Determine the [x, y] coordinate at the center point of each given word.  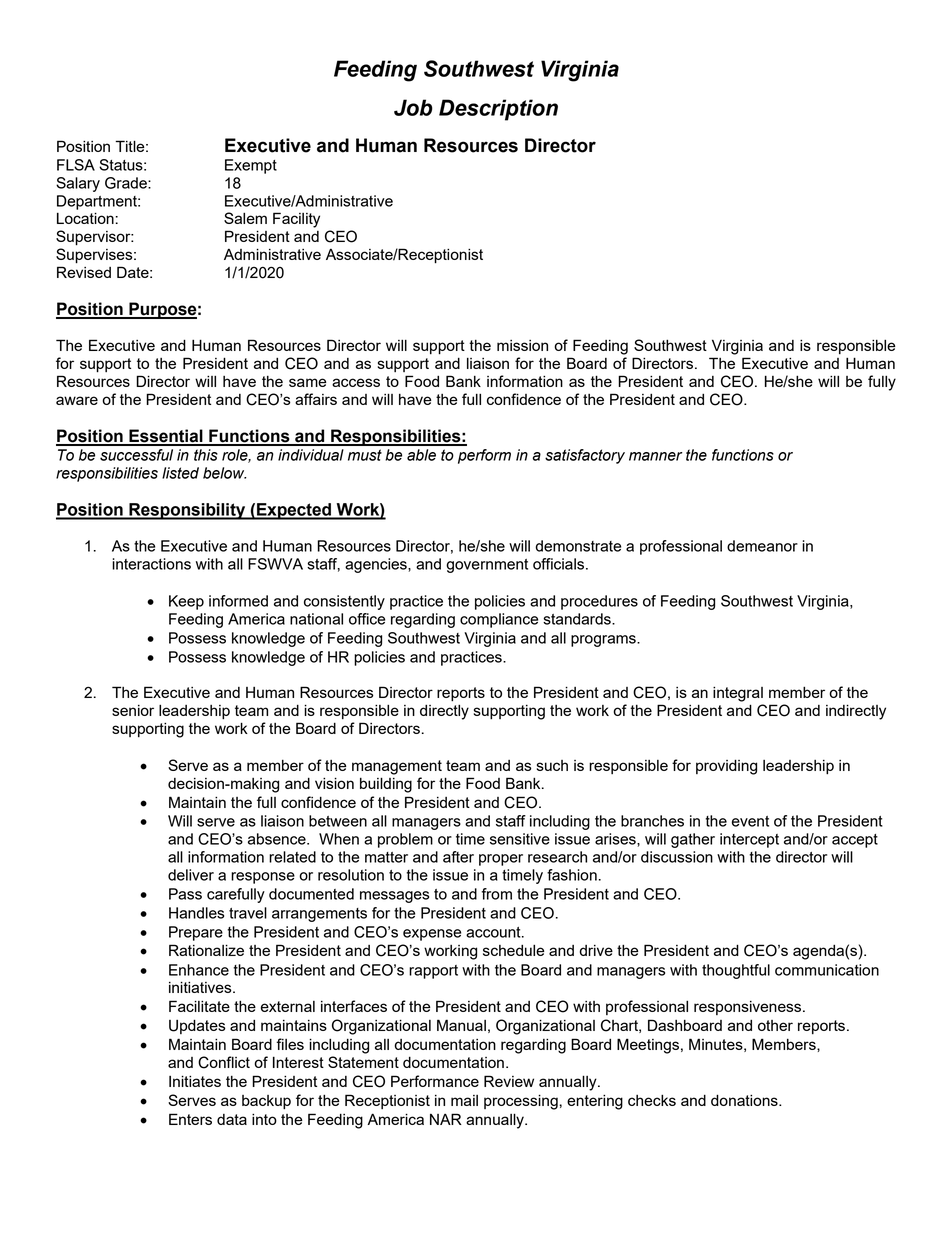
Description [498, 110]
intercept [749, 840]
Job [413, 107]
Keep [186, 602]
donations [745, 1100]
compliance [499, 620]
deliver [191, 875]
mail [464, 1100]
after [458, 857]
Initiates [195, 1081]
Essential [166, 437]
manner [656, 456]
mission [522, 345]
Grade [127, 183]
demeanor [762, 546]
